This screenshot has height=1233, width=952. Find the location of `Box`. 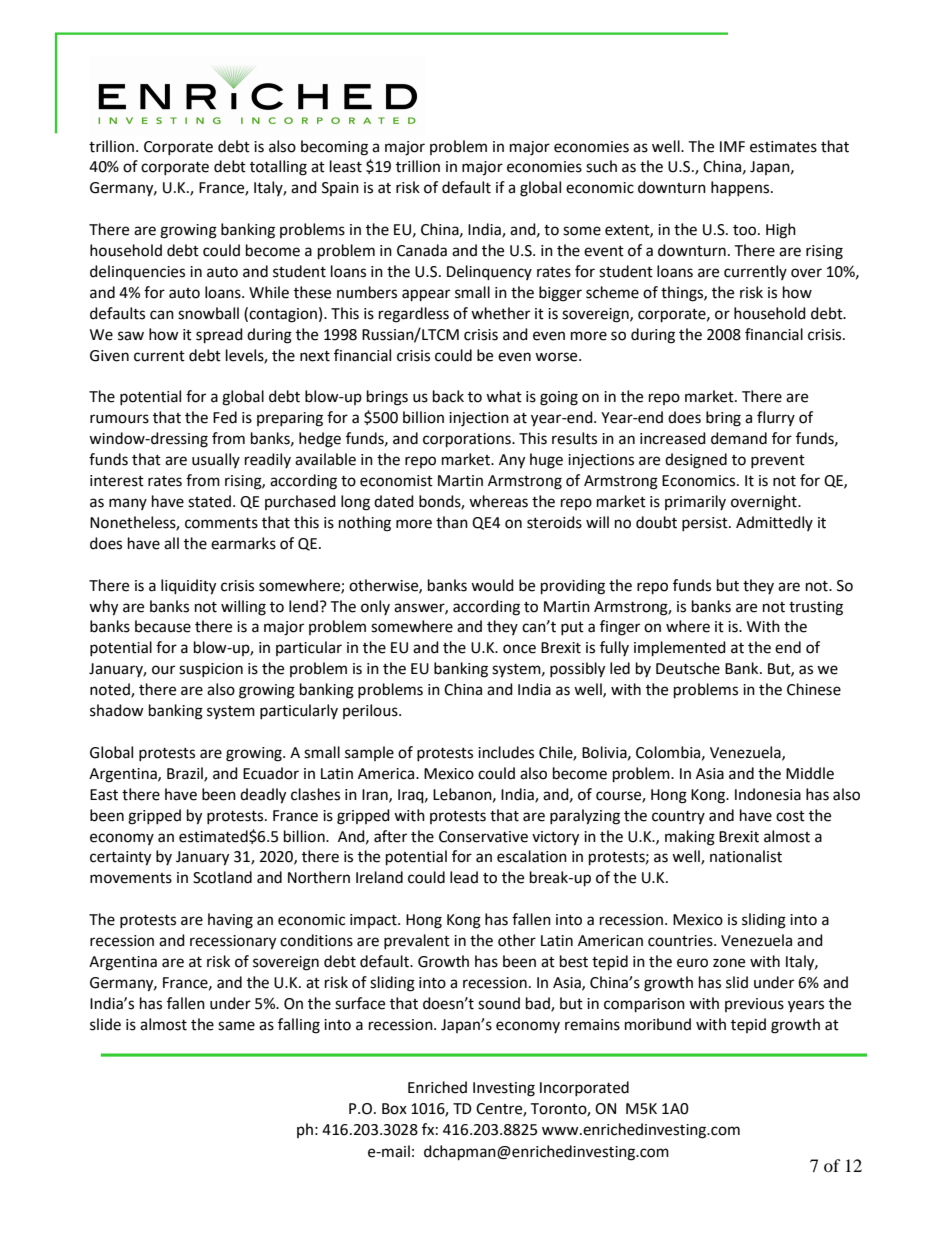

Box is located at coordinates (394, 1109).
